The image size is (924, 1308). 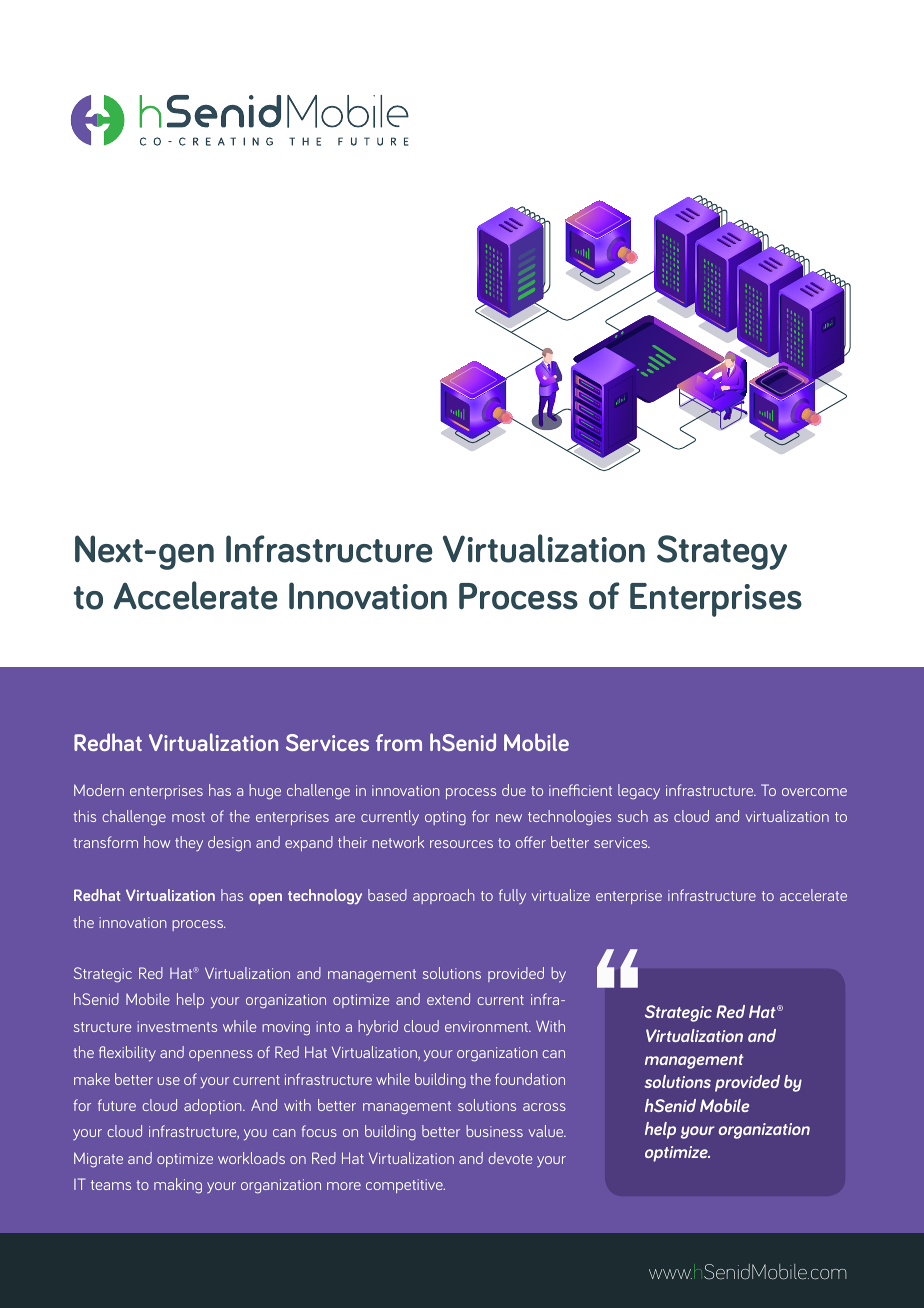 I want to click on resources, so click(x=461, y=844).
